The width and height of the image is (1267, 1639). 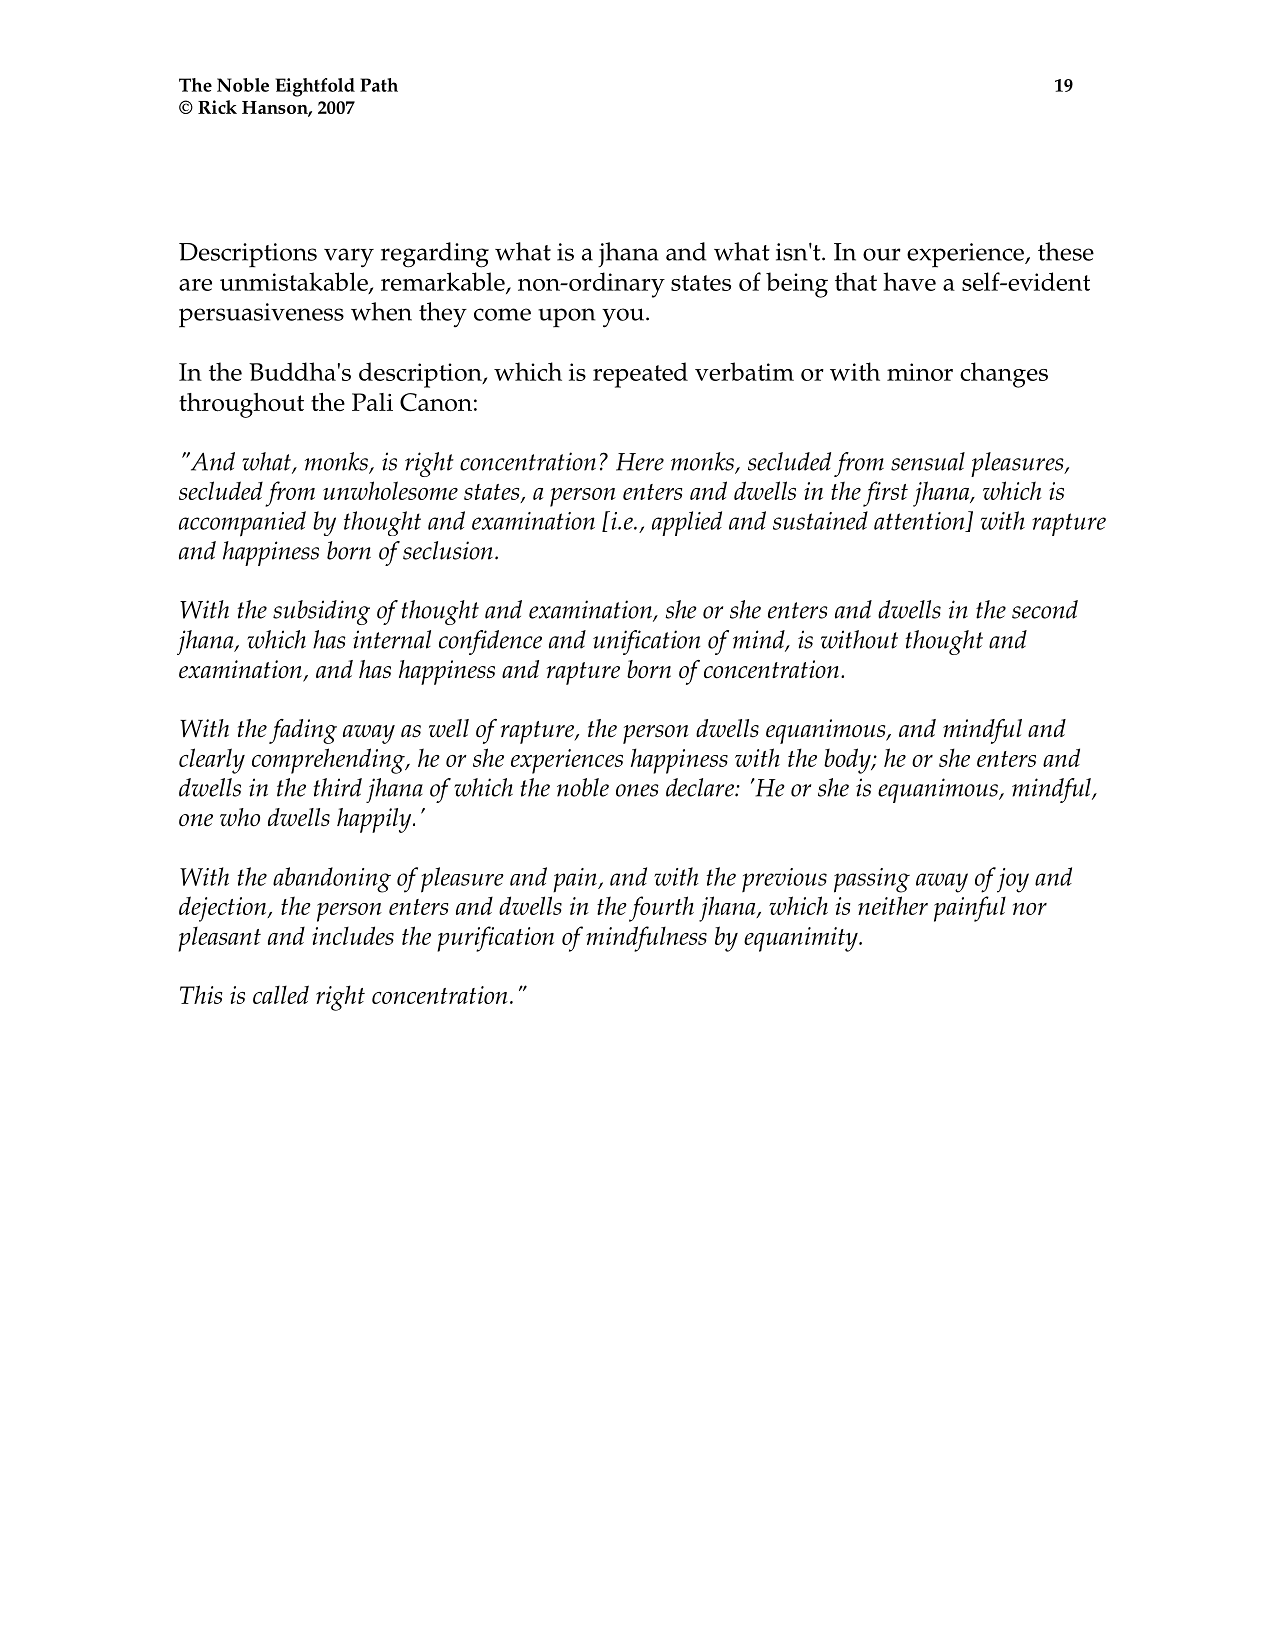 I want to click on fourth, so click(x=661, y=909).
